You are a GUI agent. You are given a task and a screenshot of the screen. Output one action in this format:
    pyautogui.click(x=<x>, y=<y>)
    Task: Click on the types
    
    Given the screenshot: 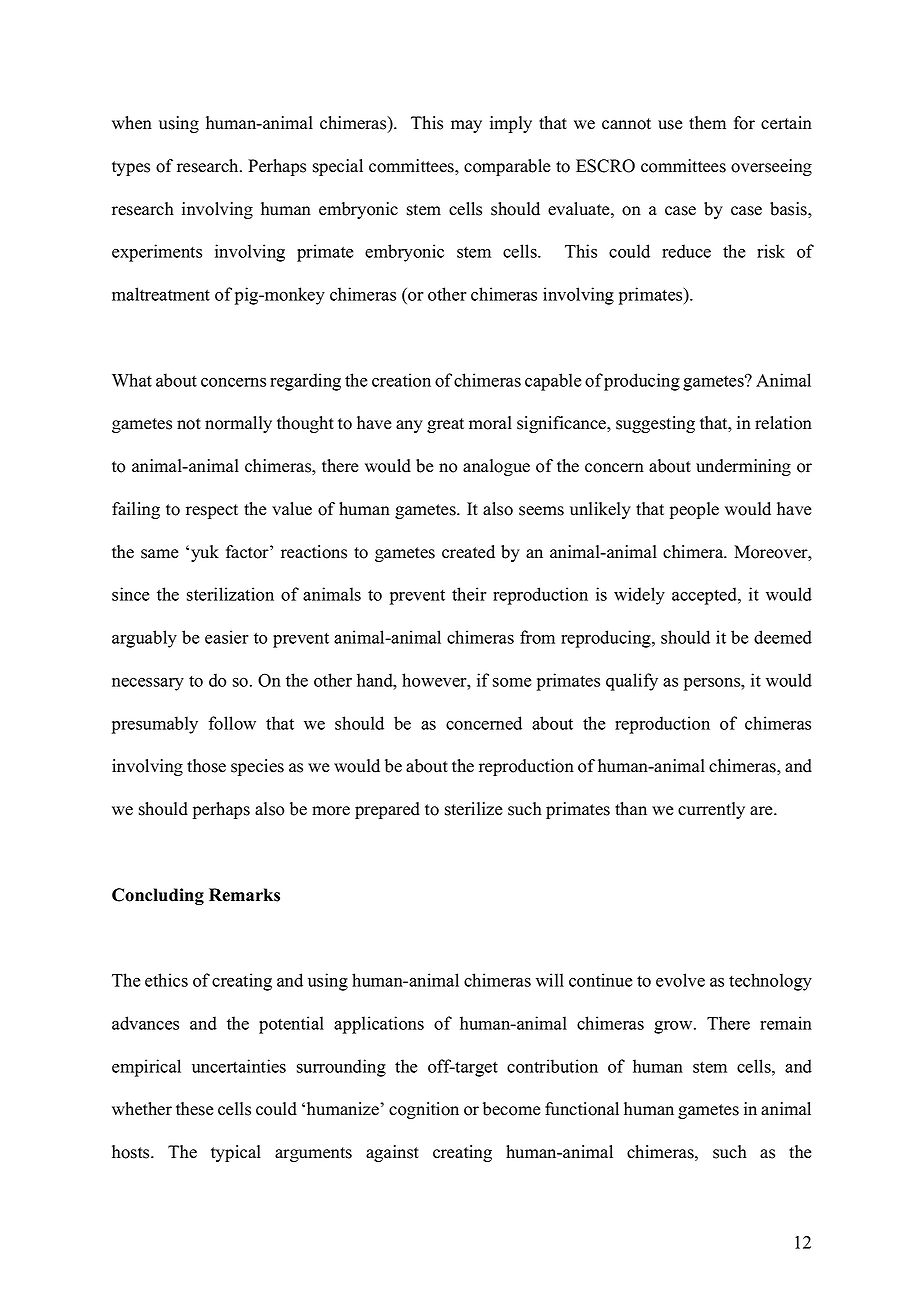 What is the action you would take?
    pyautogui.click(x=131, y=168)
